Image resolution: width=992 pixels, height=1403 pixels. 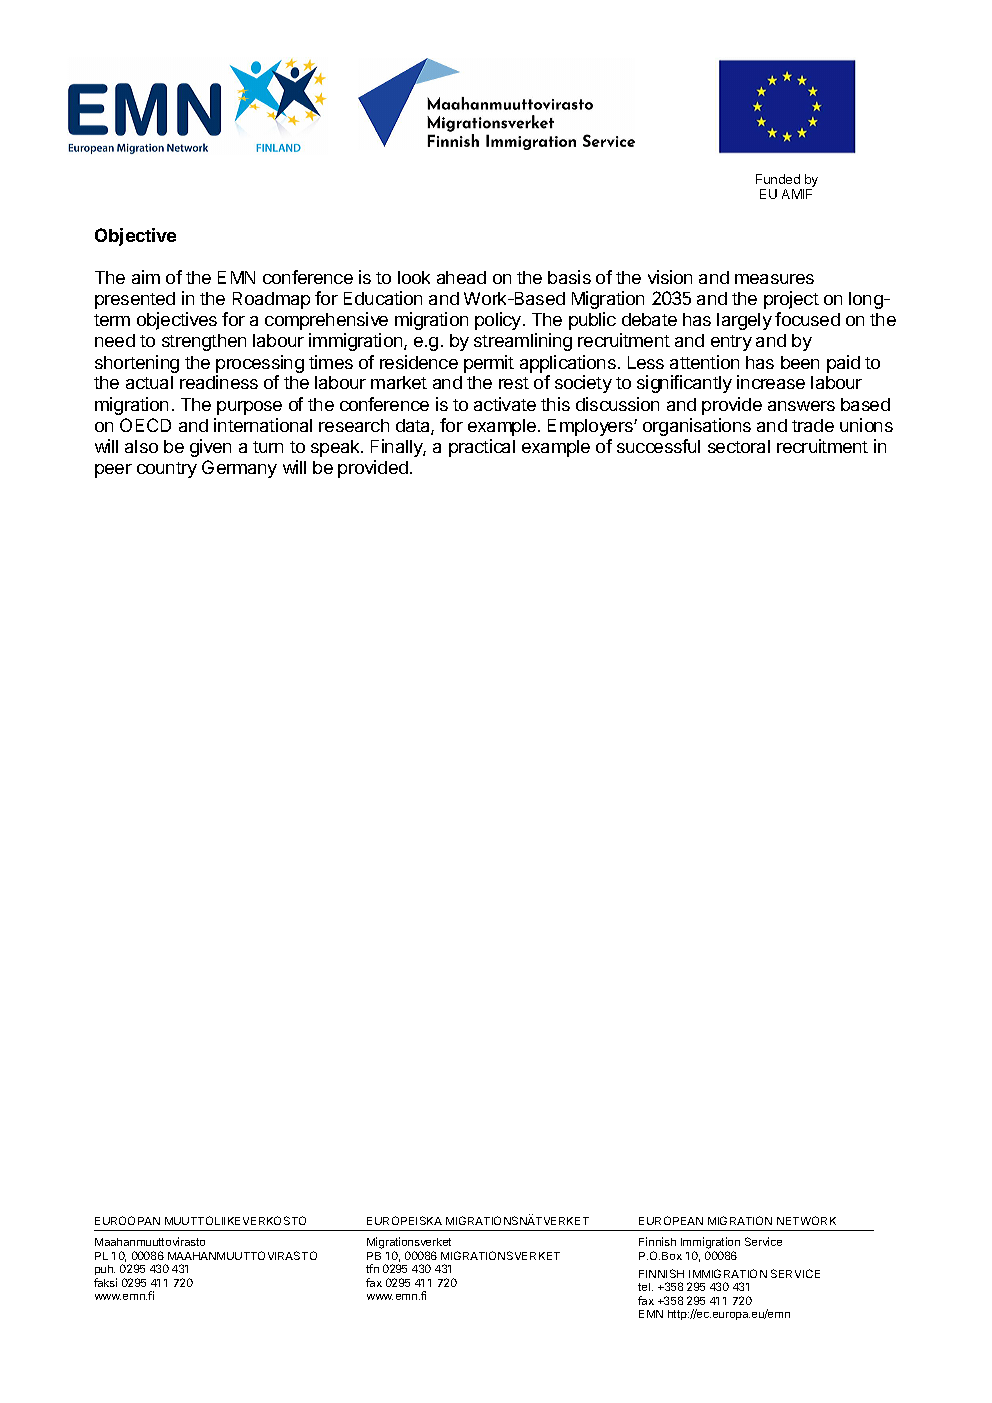 What do you see at coordinates (113, 471) in the document?
I see `peer` at bounding box center [113, 471].
